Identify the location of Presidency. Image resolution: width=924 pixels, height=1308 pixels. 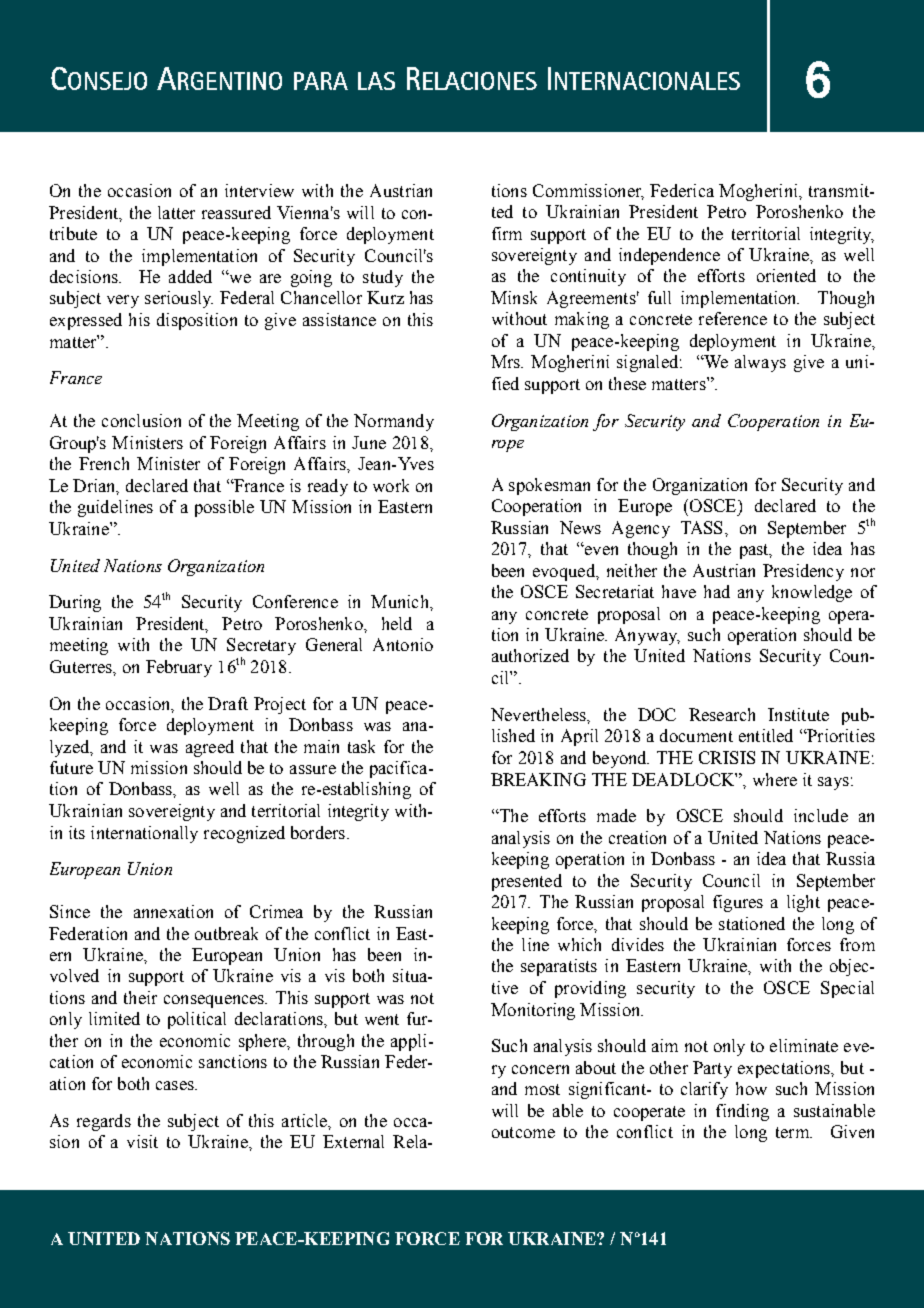
(803, 572).
